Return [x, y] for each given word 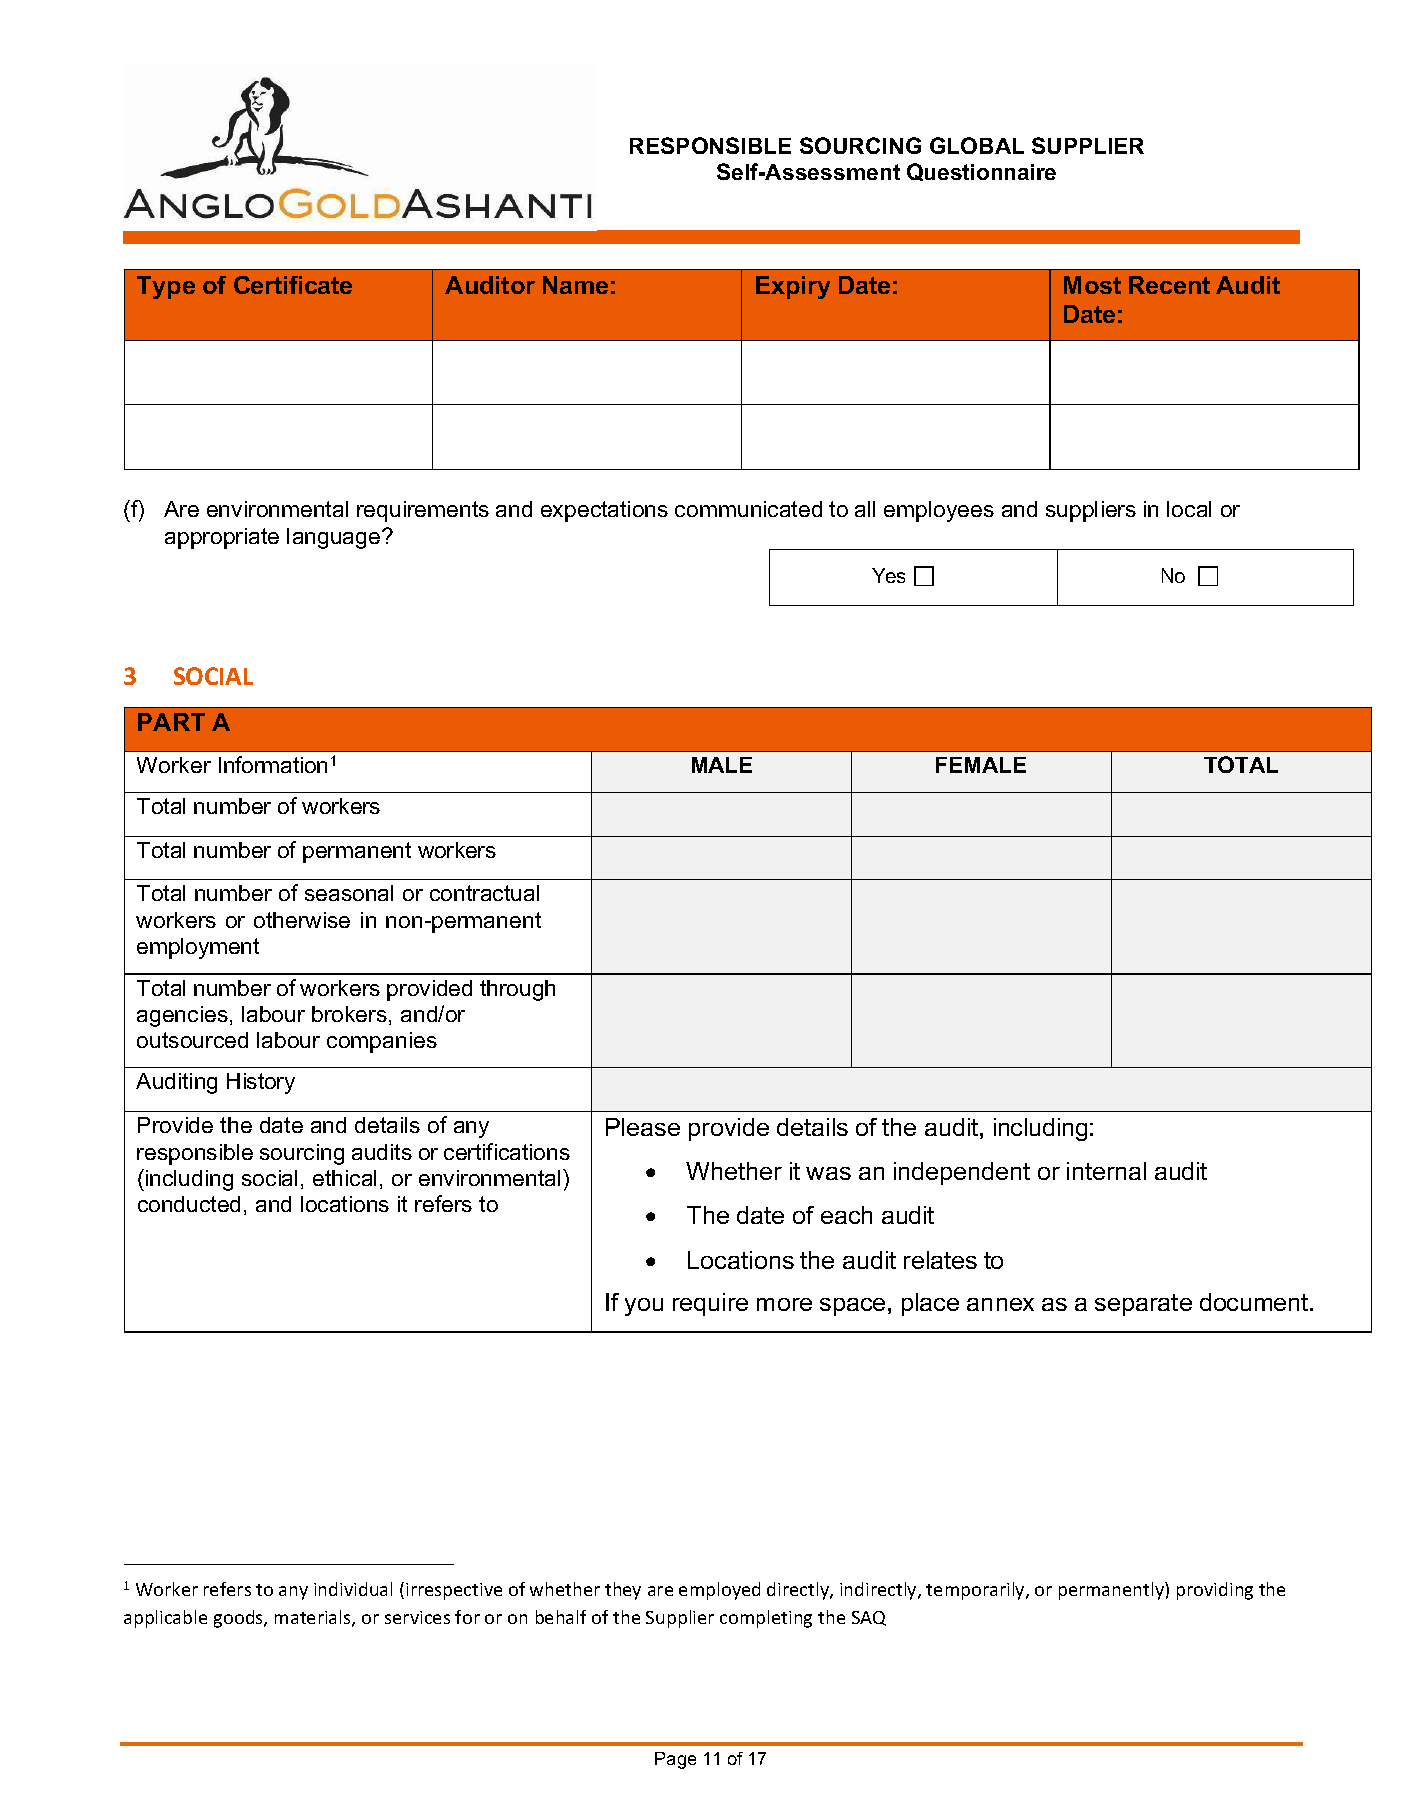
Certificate [293, 285]
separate [1143, 1305]
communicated [748, 509]
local [1189, 509]
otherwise [302, 920]
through [517, 990]
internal [1106, 1171]
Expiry [793, 287]
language [335, 538]
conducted [189, 1204]
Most [1092, 285]
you [644, 1307]
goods [239, 1619]
